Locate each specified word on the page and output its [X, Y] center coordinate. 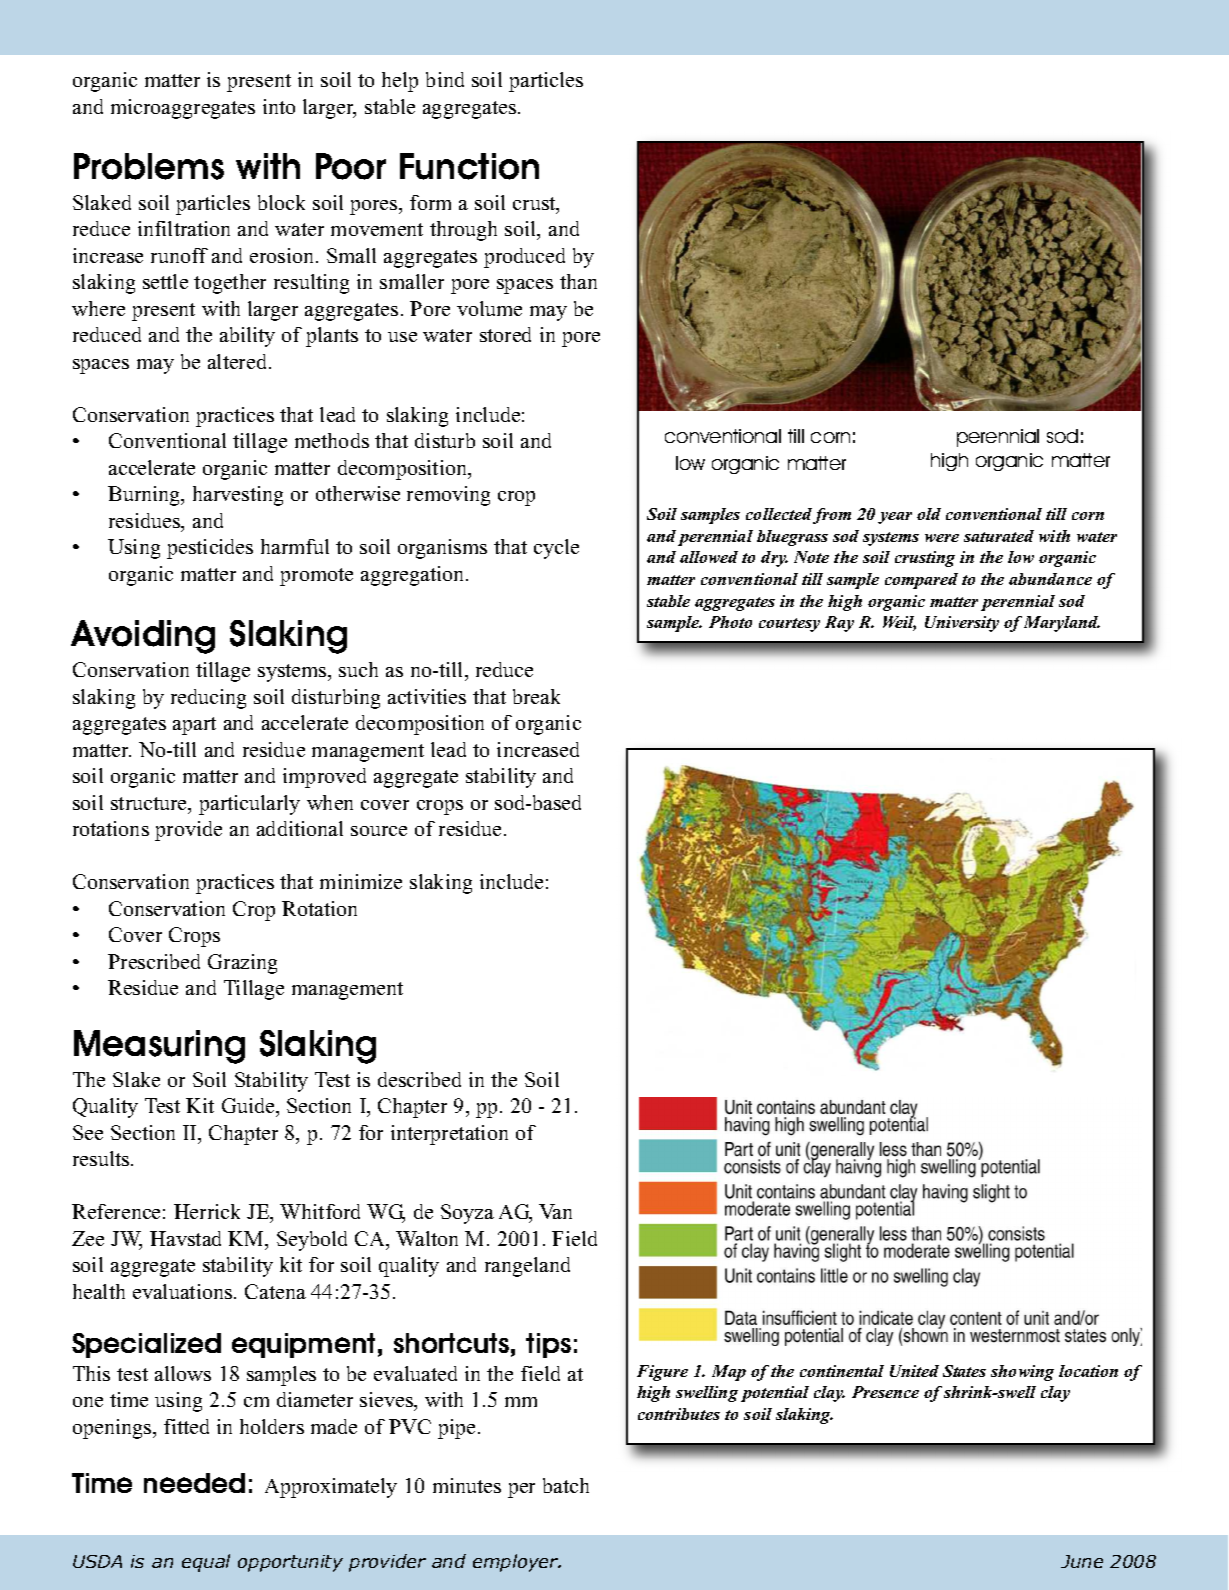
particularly [249, 805]
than [578, 281]
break [536, 696]
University [962, 624]
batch [566, 1485]
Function [469, 166]
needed [194, 1483]
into [279, 106]
